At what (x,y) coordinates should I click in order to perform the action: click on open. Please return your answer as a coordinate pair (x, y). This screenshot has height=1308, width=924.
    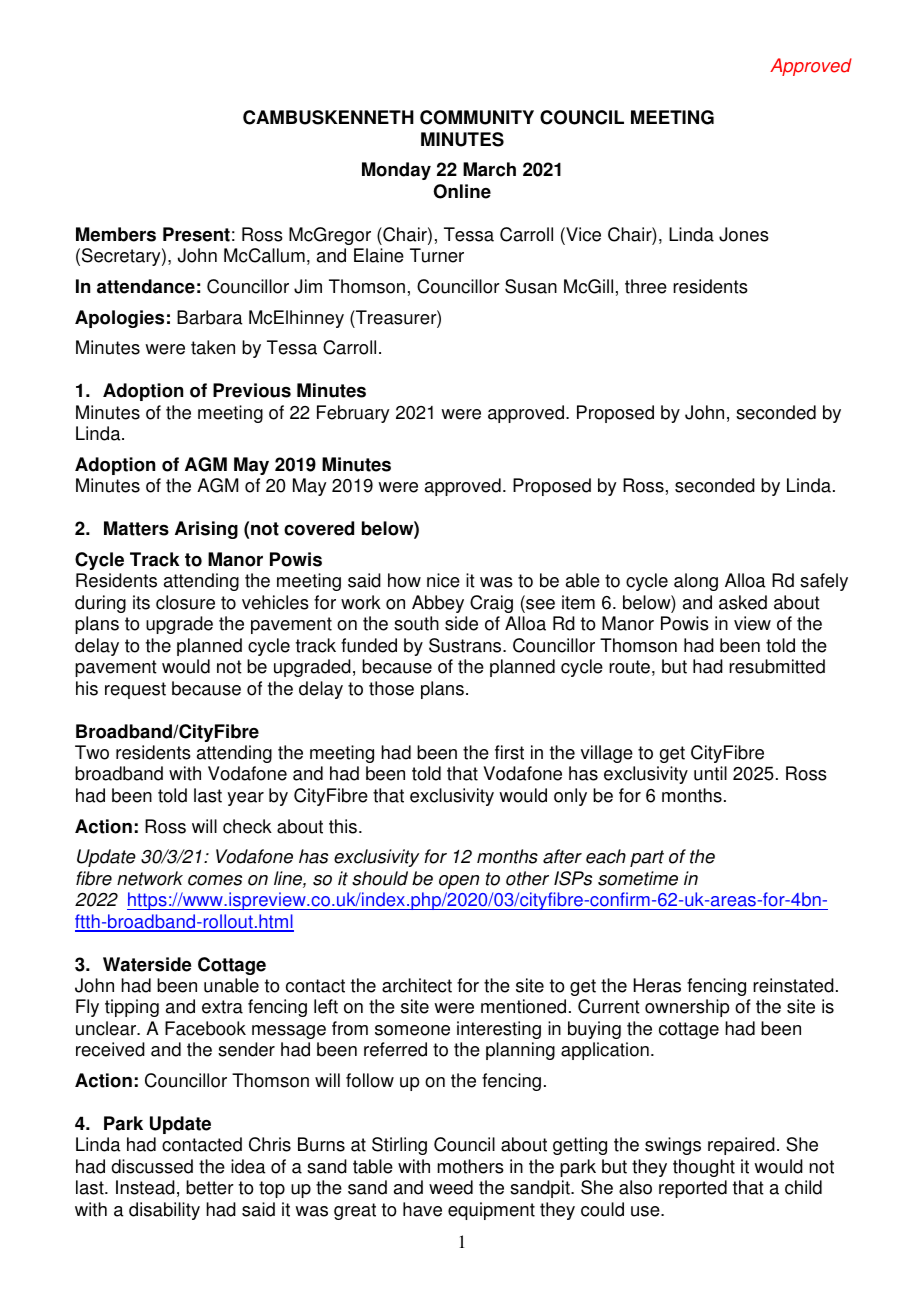
    Looking at the image, I should click on (459, 882).
